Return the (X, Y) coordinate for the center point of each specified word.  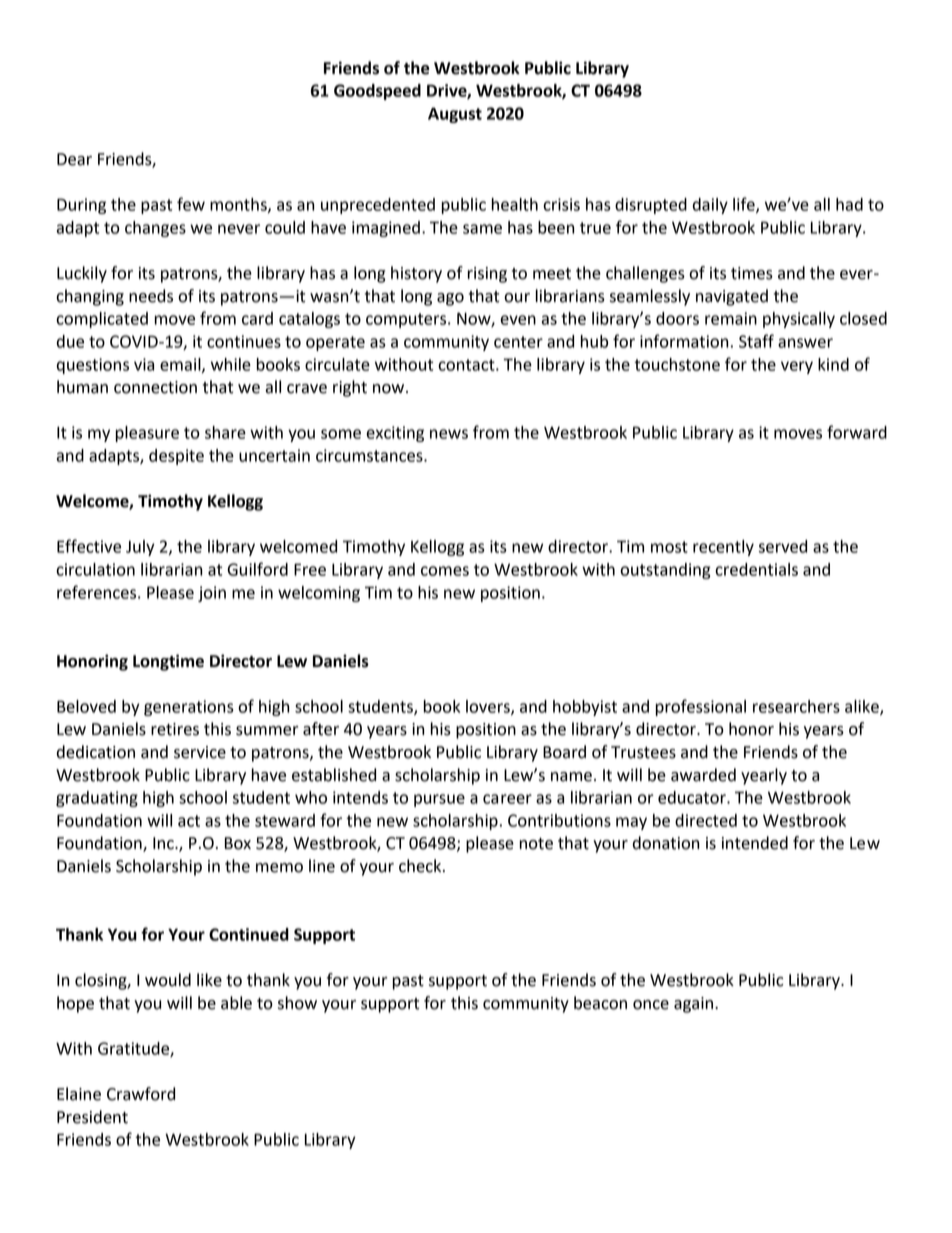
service (200, 752)
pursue (439, 800)
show (297, 1003)
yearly (764, 776)
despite (176, 457)
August (455, 115)
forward (857, 432)
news (449, 434)
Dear (74, 159)
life (745, 205)
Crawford (141, 1094)
